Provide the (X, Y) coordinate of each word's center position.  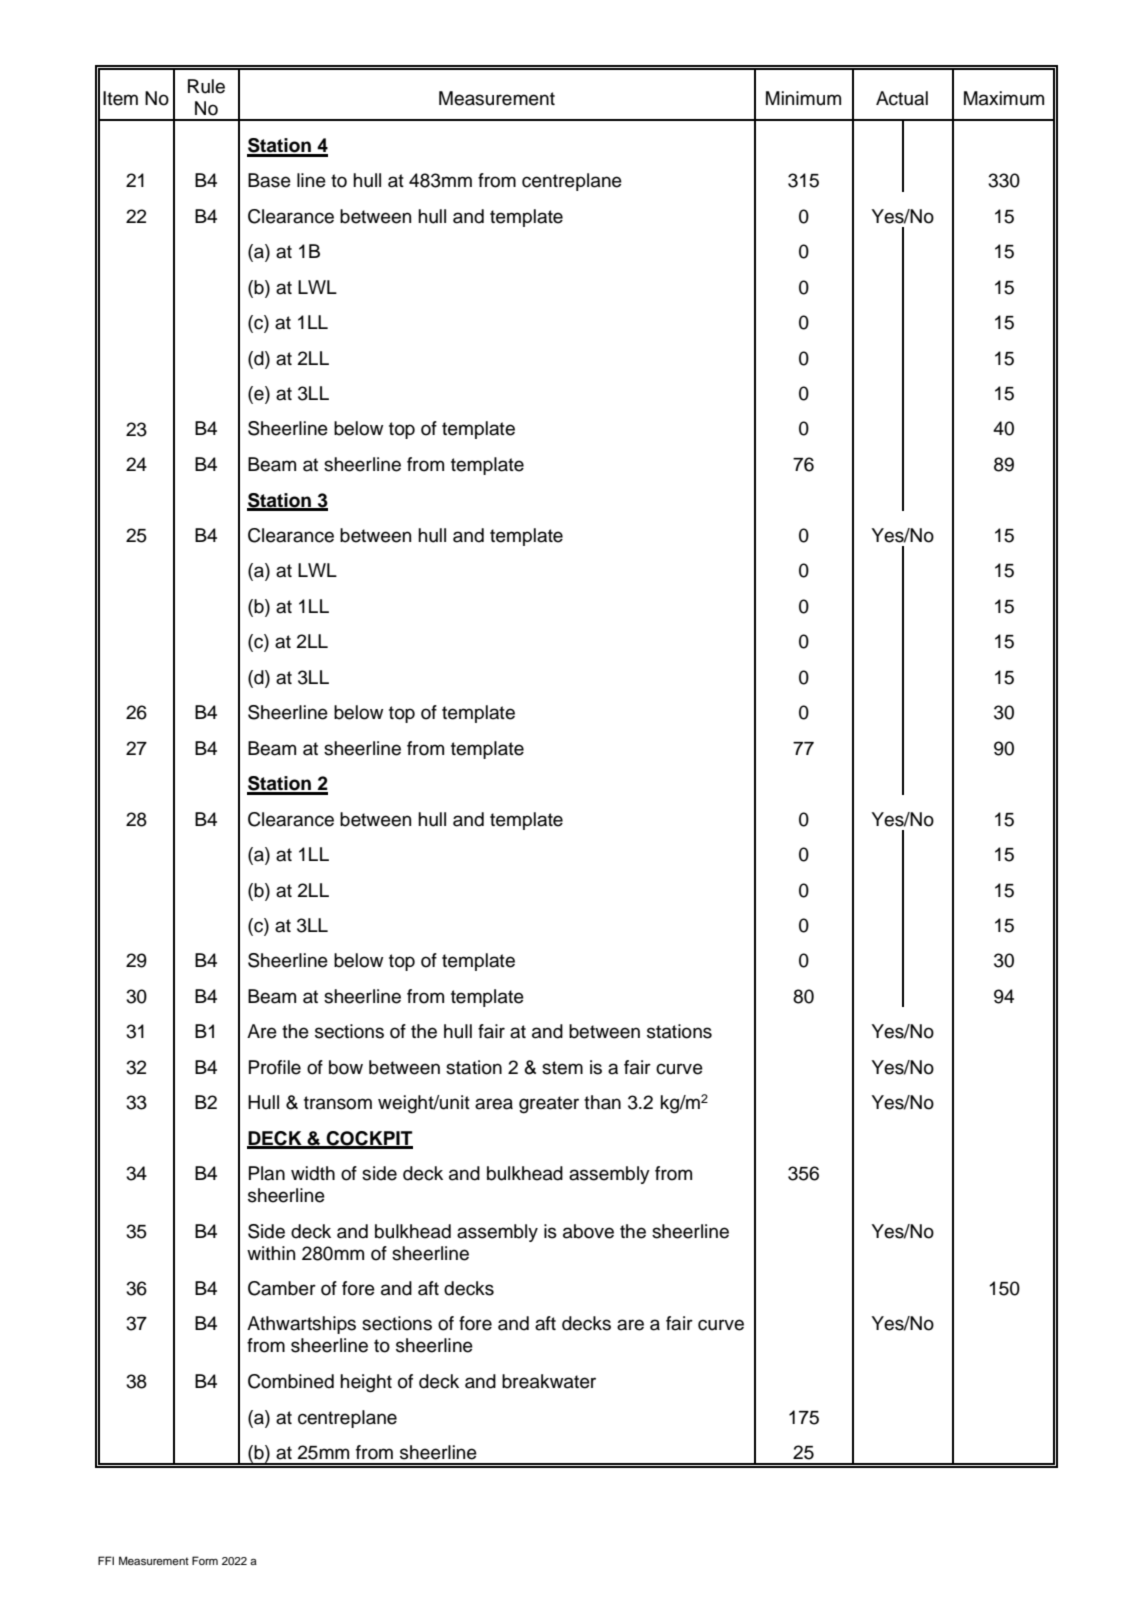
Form (205, 1560)
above (588, 1231)
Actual (902, 98)
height (366, 1383)
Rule (206, 86)
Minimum (803, 98)
